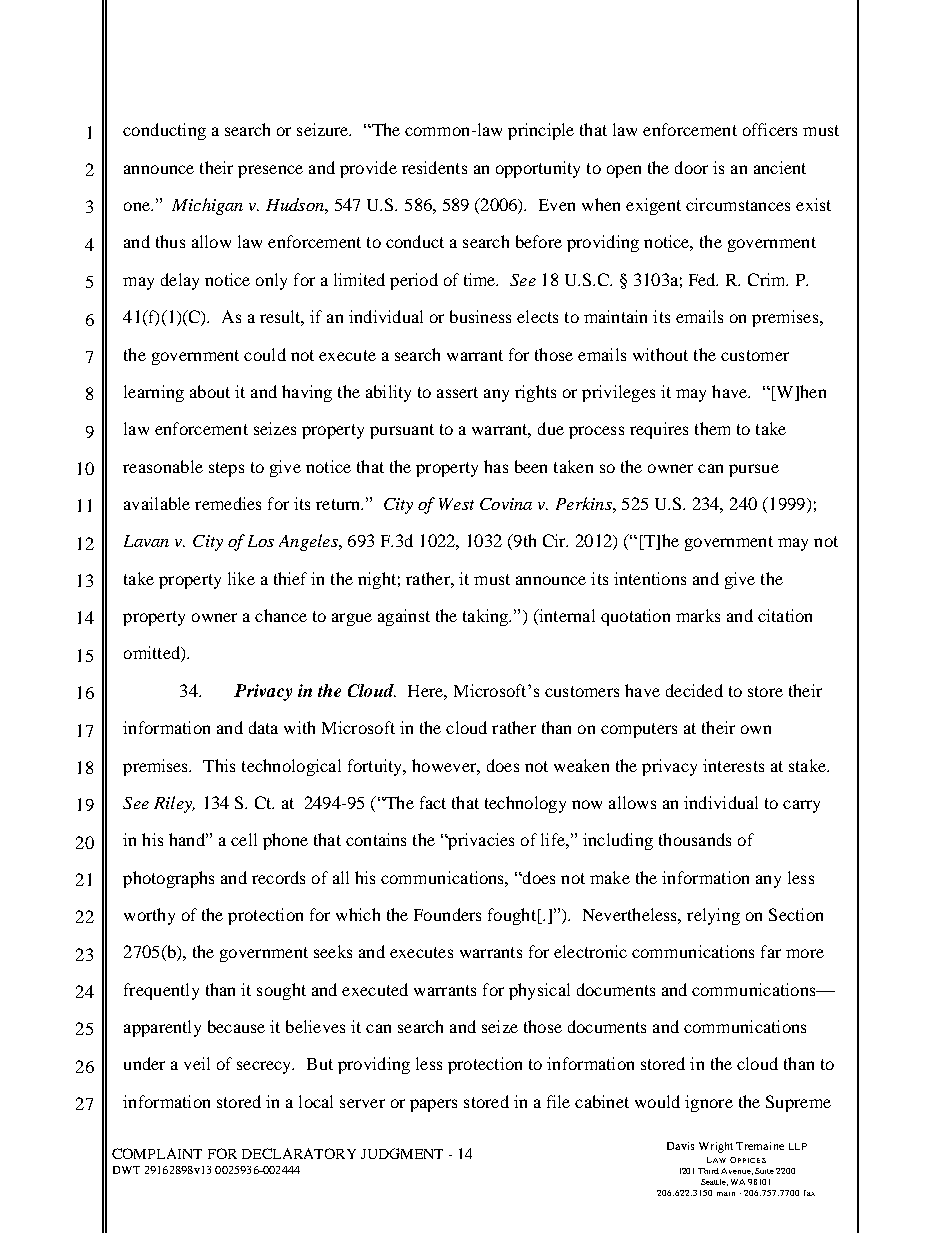 The height and width of the screenshot is (1233, 952). I want to click on about, so click(210, 391).
